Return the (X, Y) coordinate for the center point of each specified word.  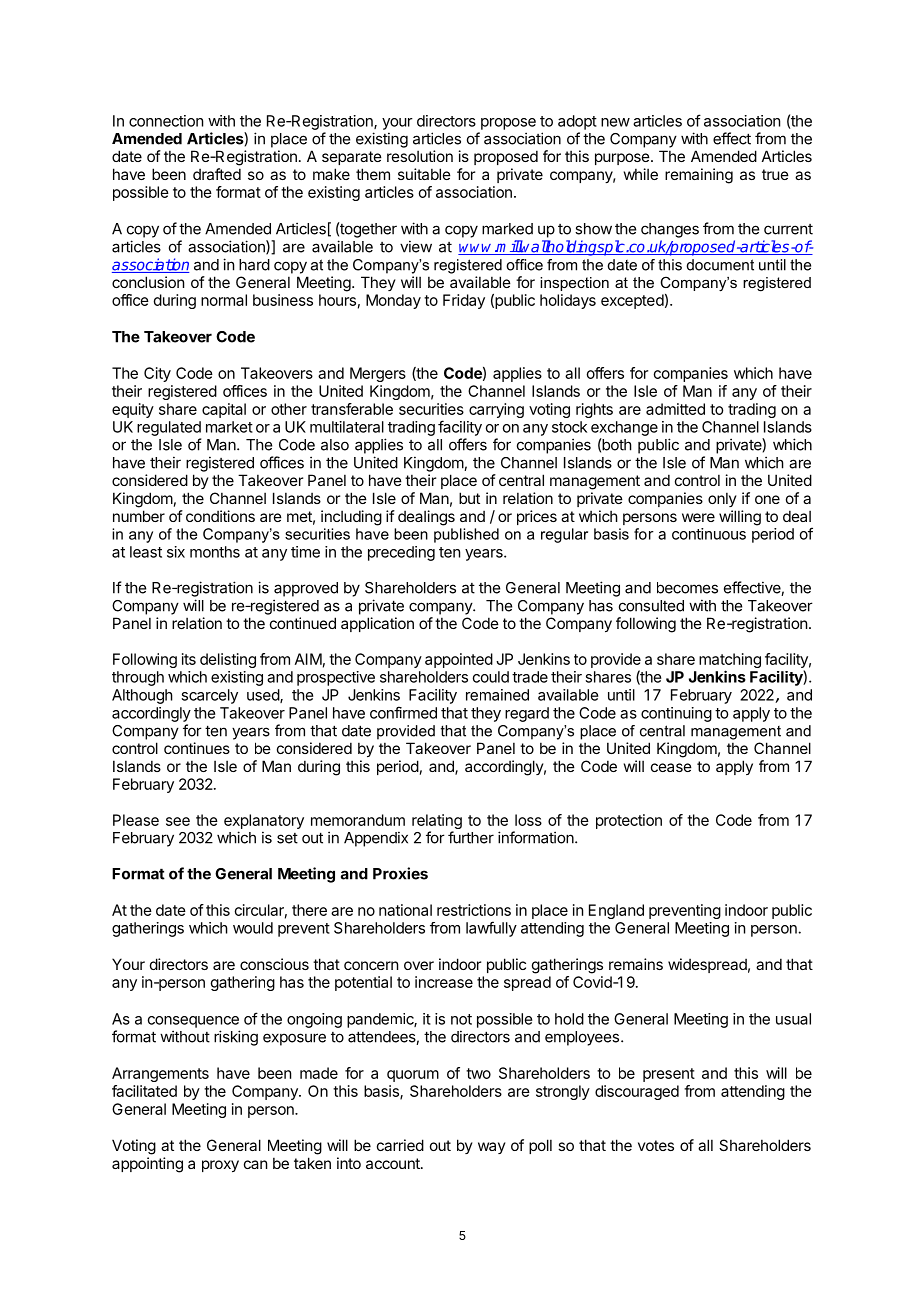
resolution (420, 156)
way (492, 1148)
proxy (220, 1166)
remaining (699, 176)
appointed (459, 660)
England (616, 911)
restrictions (474, 910)
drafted (217, 174)
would (253, 928)
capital (224, 410)
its (189, 659)
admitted (675, 409)
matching (730, 662)
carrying (496, 410)
